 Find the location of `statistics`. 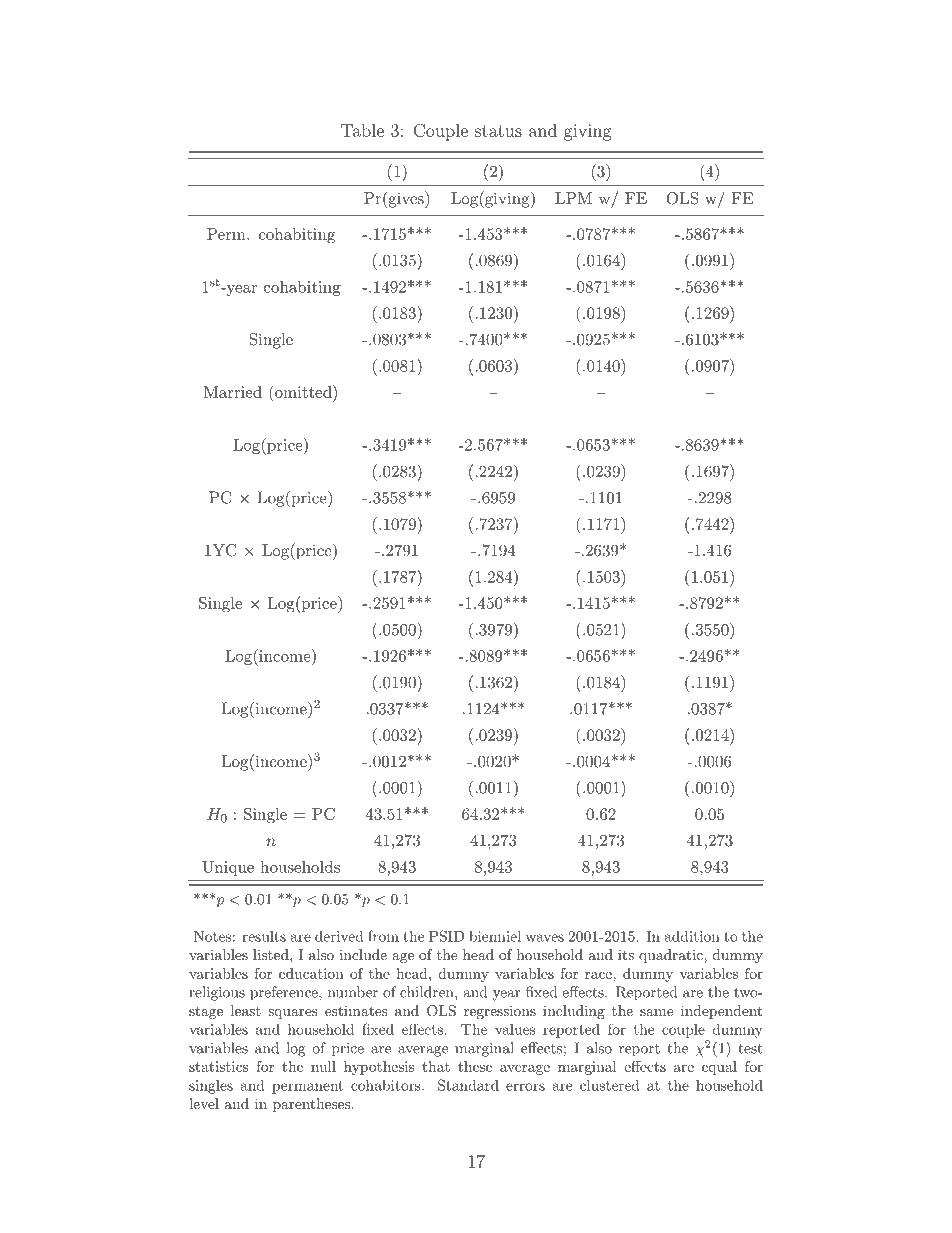

statistics is located at coordinates (218, 1066).
